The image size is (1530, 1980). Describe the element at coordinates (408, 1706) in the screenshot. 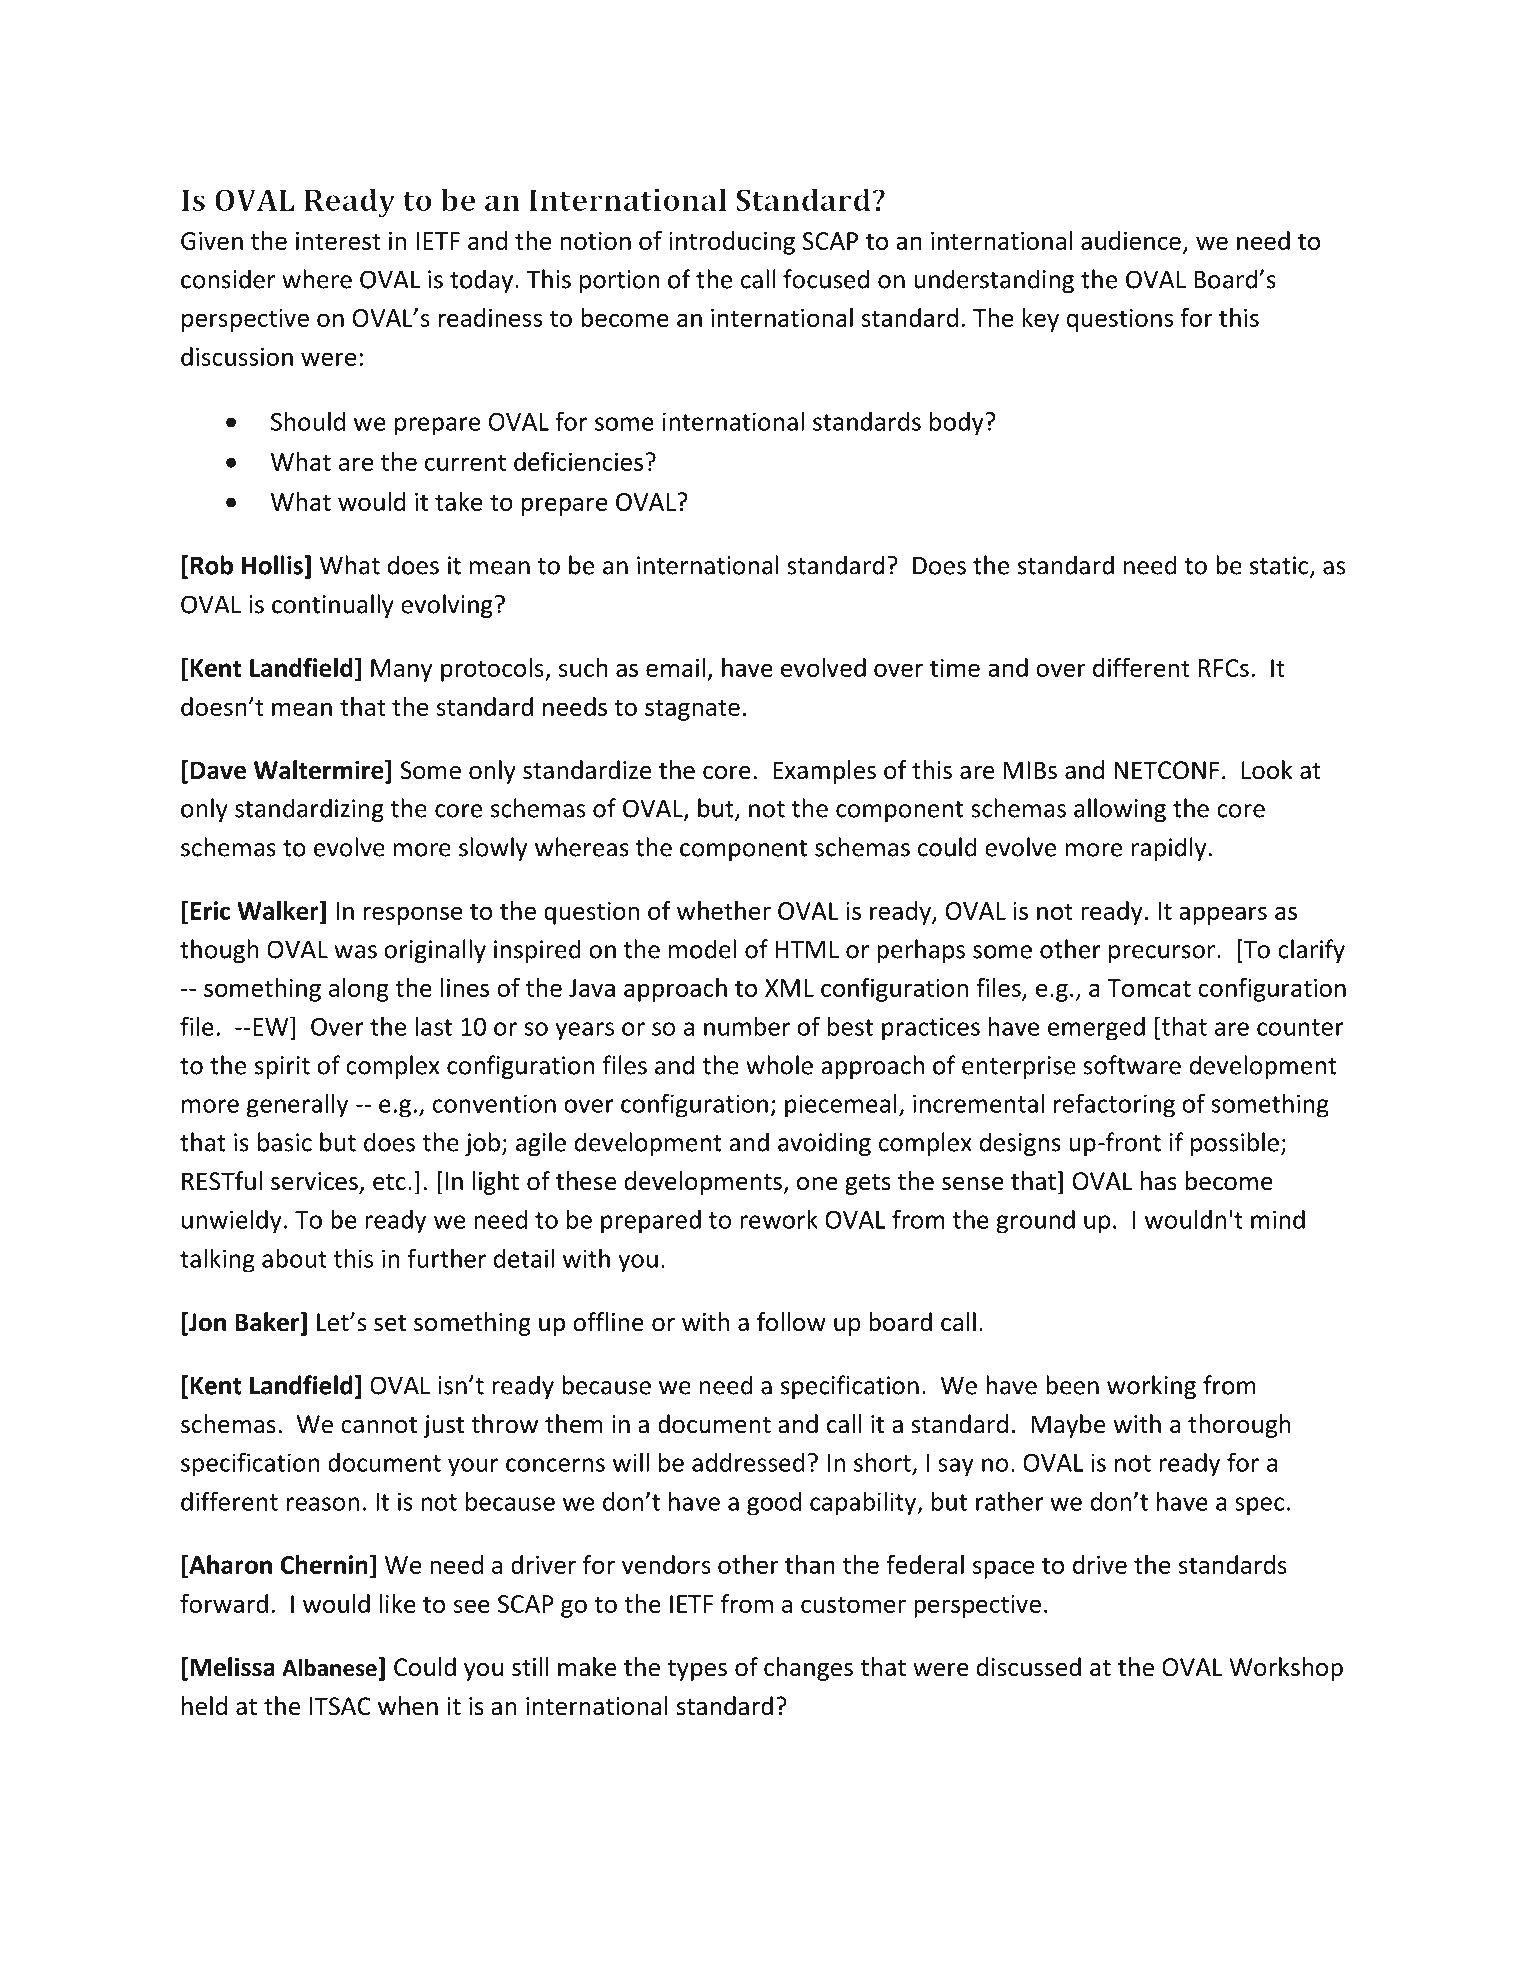

I see `when` at that location.
